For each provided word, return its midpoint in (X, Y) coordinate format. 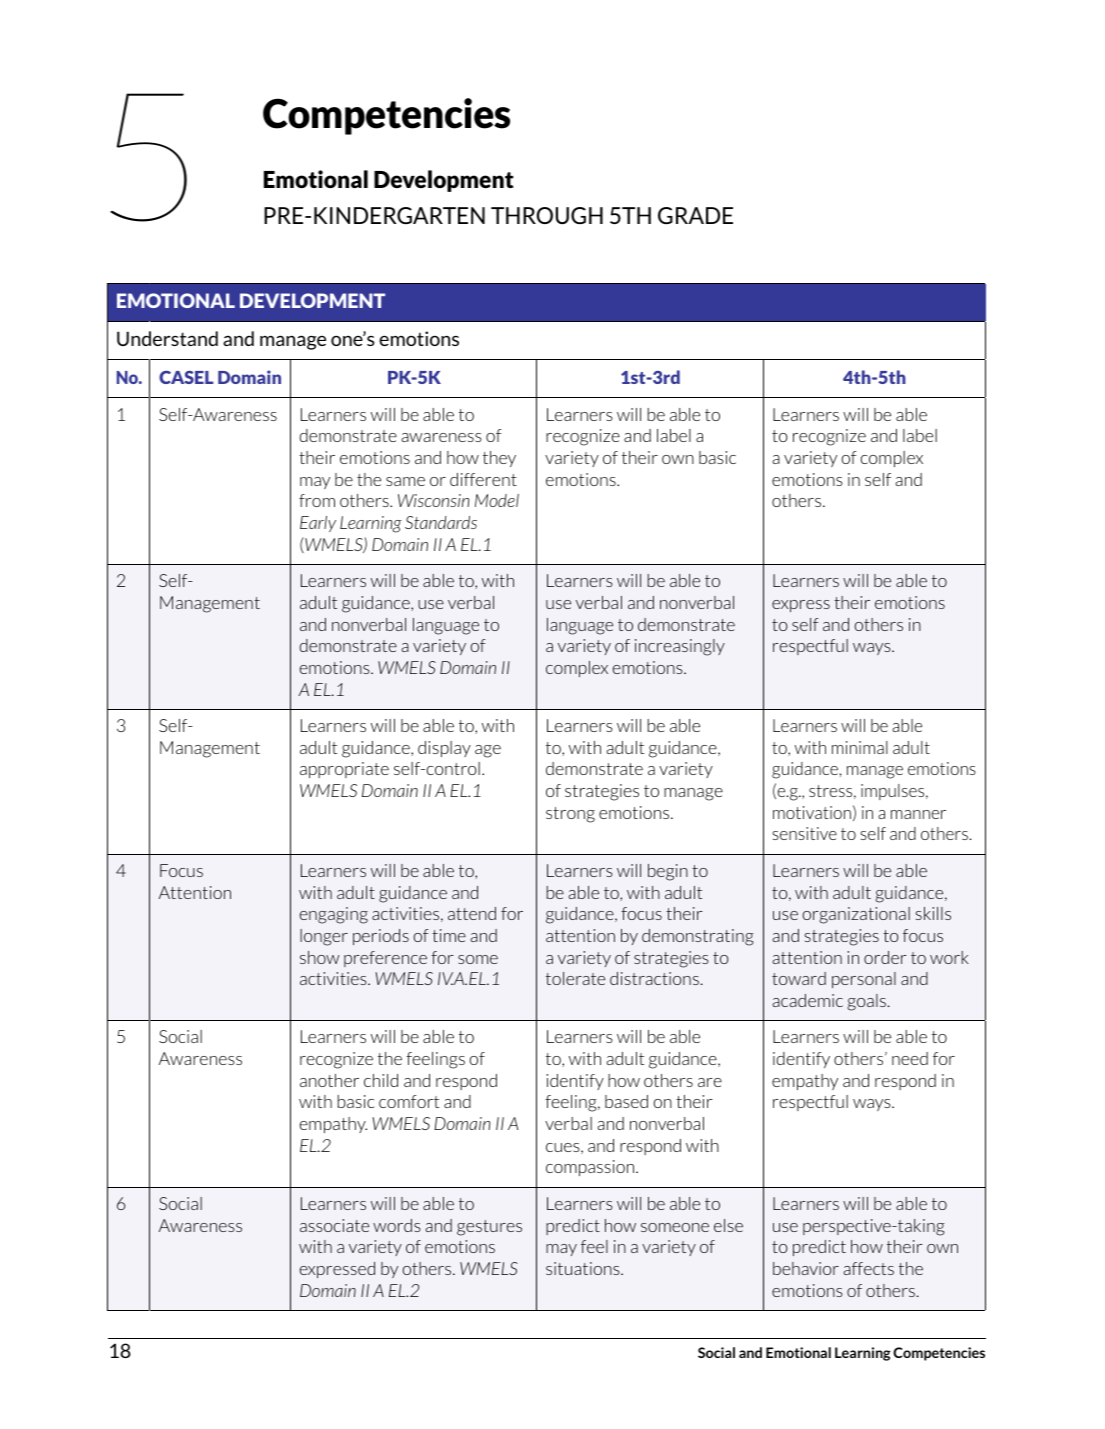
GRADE (695, 215)
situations (584, 1268)
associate (334, 1225)
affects (868, 1268)
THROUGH (547, 215)
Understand (167, 338)
